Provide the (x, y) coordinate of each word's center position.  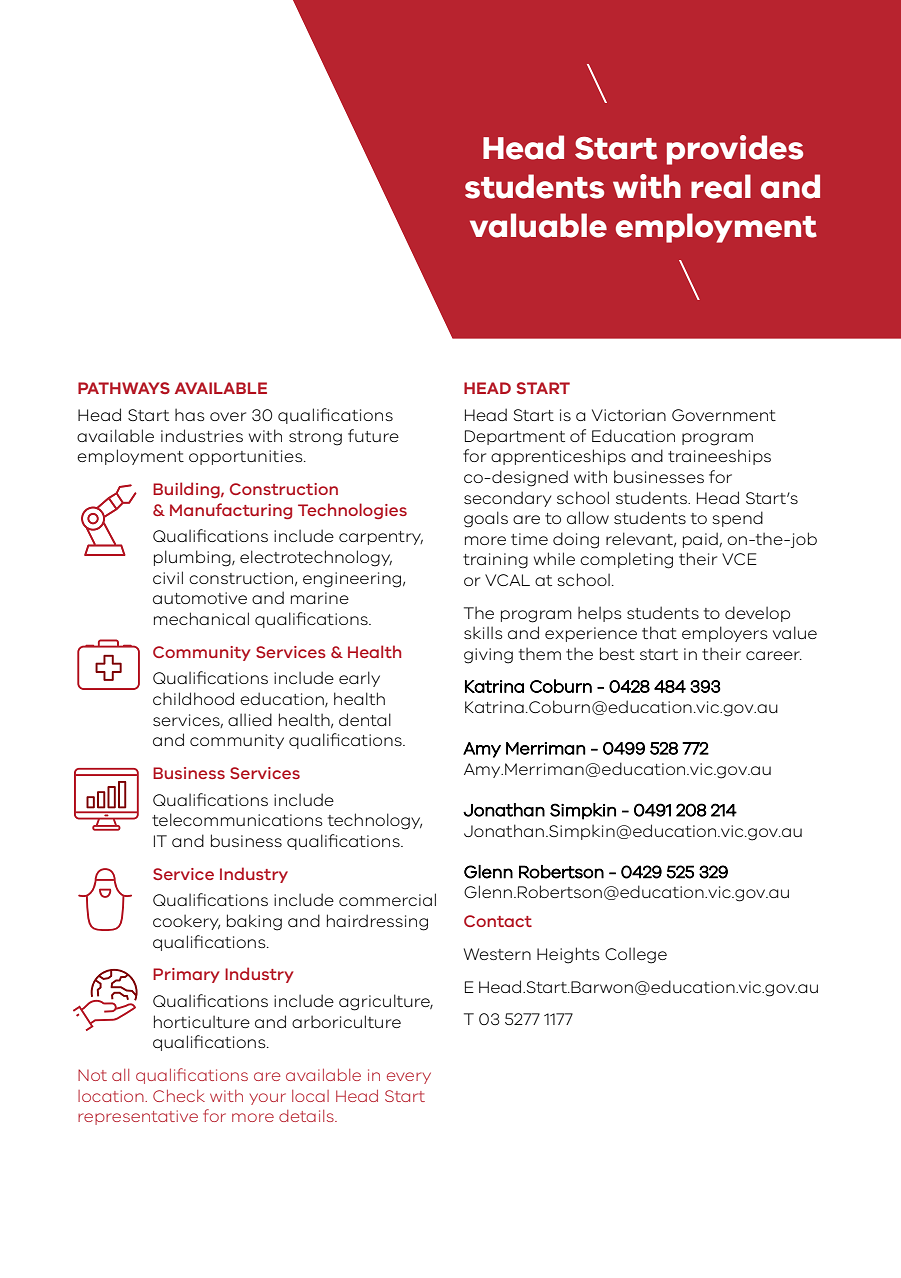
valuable (538, 225)
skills (483, 632)
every (409, 1078)
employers (725, 634)
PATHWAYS (124, 388)
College (636, 955)
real (721, 186)
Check (179, 1096)
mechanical (201, 618)
